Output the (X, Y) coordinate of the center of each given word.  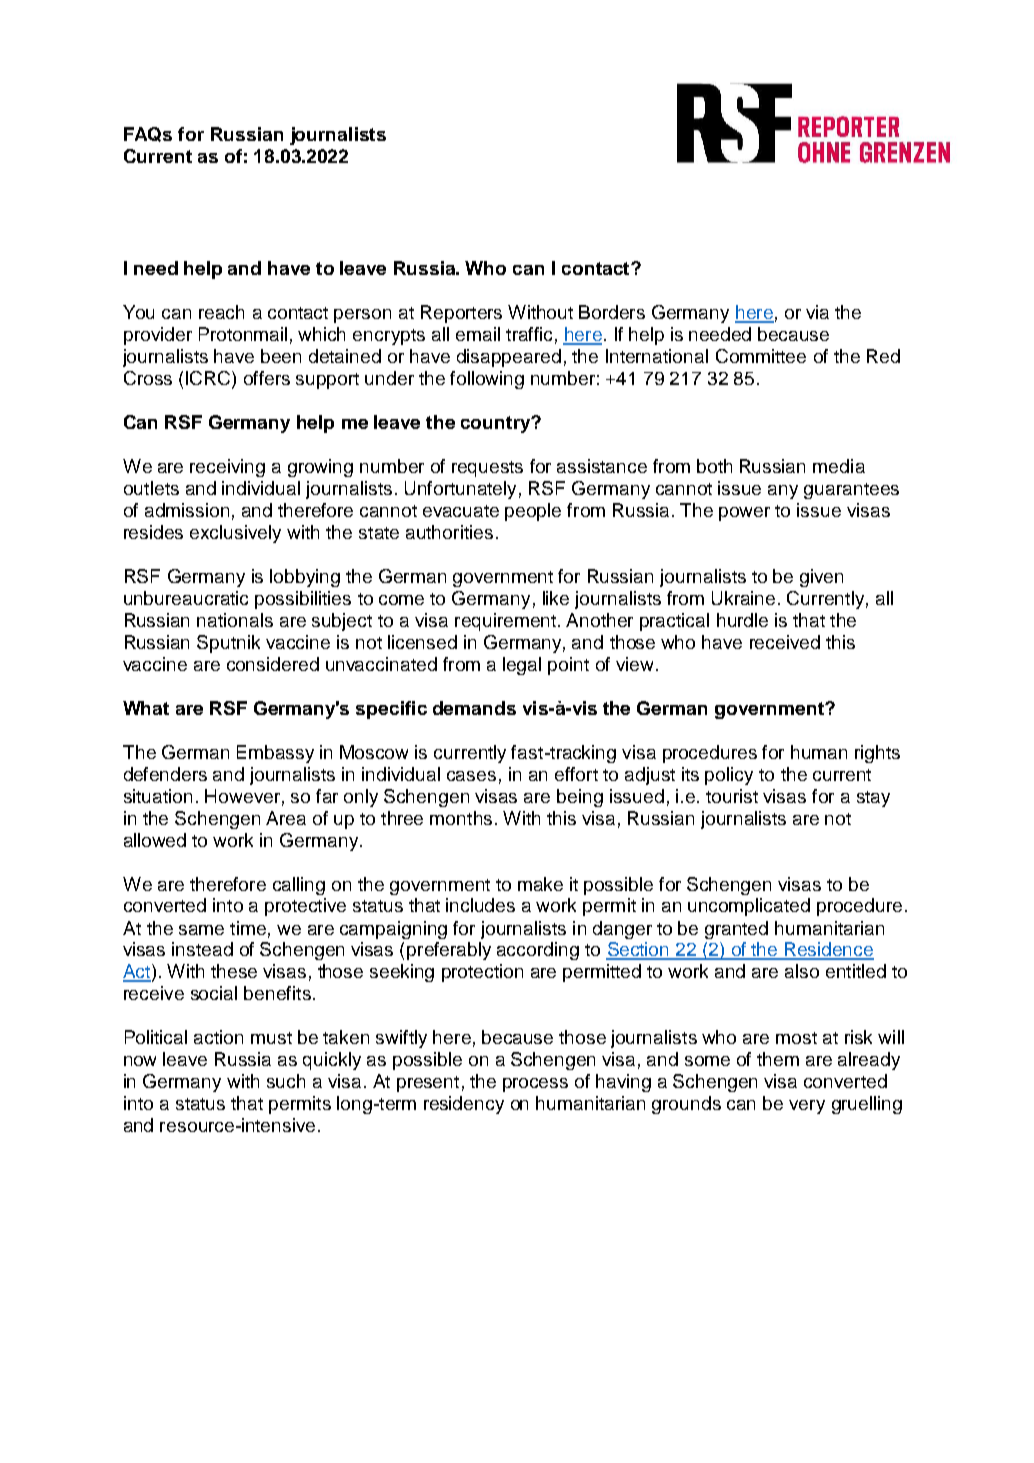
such (286, 1081)
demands (474, 708)
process (535, 1085)
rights (877, 754)
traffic (529, 334)
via (817, 312)
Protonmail (243, 334)
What (146, 708)
